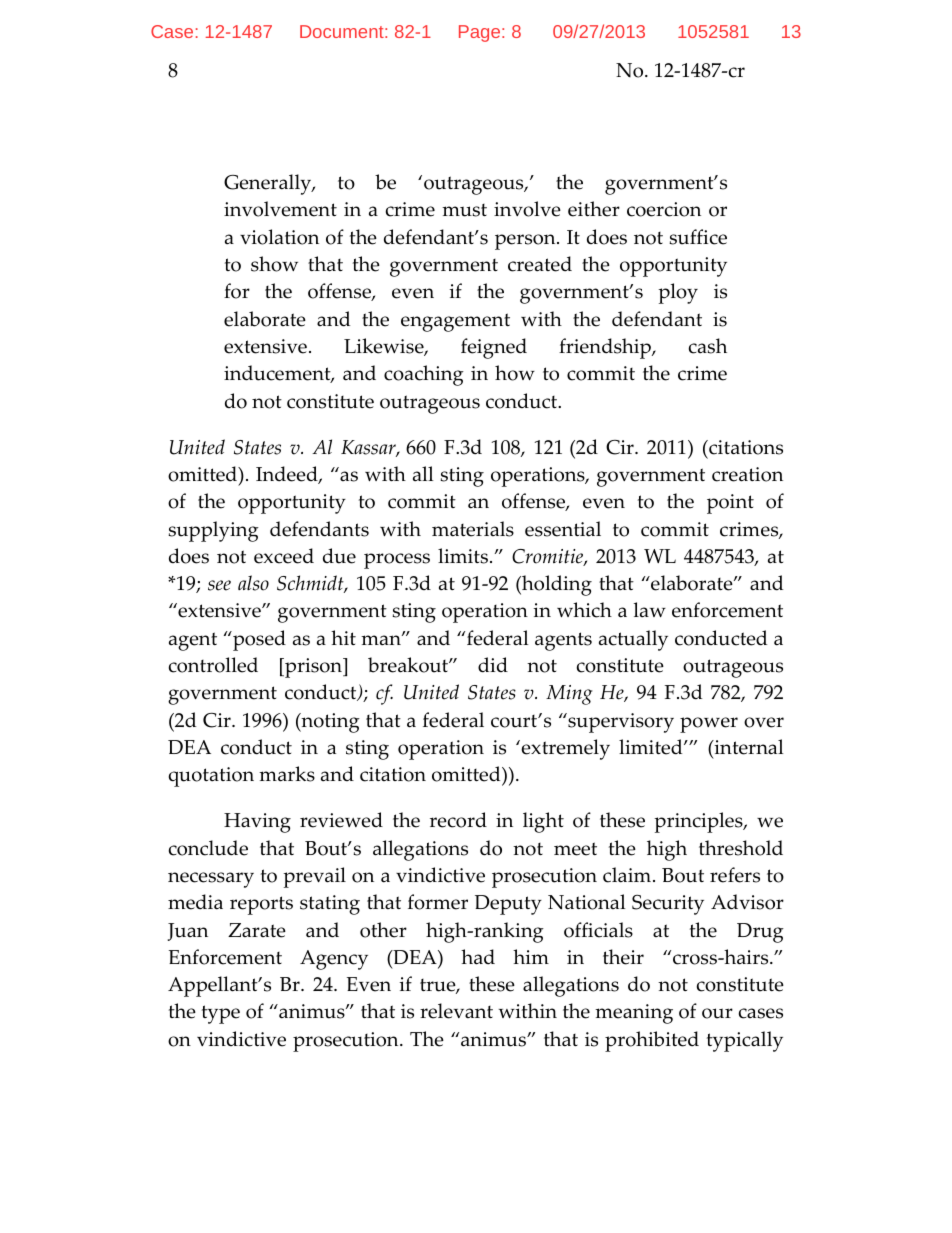 This page has height=1233, width=952. Describe the element at coordinates (257, 823) in the page. I see `Having` at that location.
